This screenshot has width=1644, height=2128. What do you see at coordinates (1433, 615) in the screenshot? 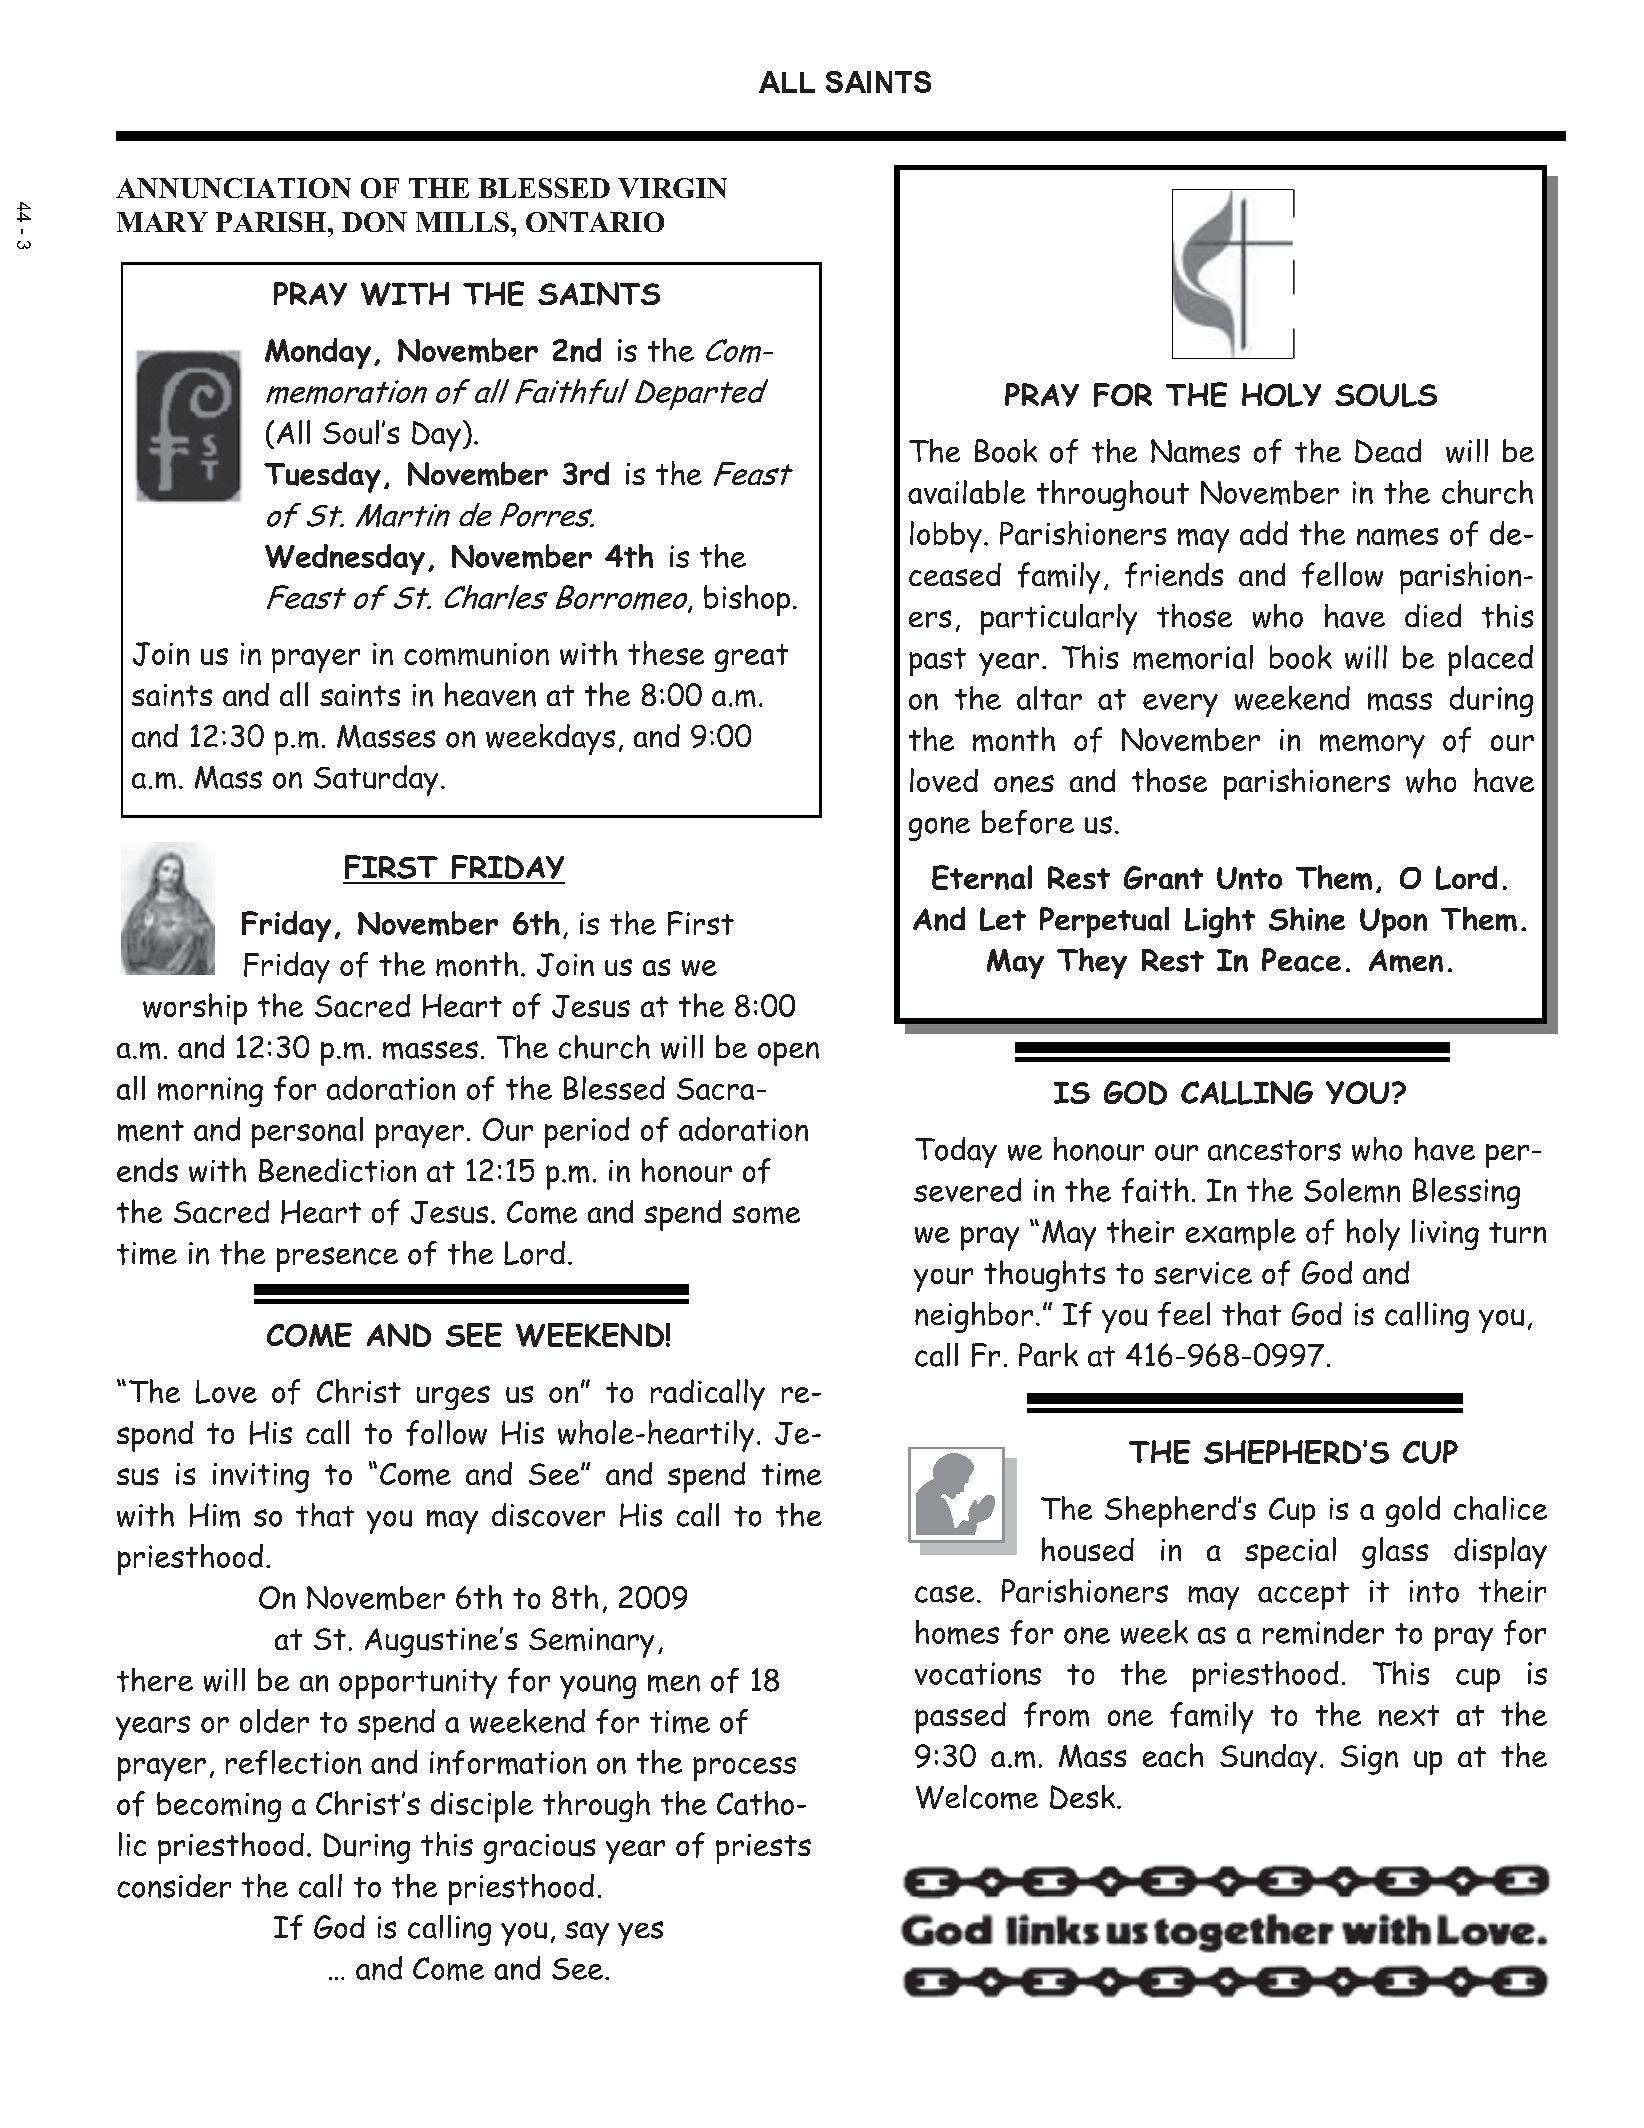
I see `died` at bounding box center [1433, 615].
